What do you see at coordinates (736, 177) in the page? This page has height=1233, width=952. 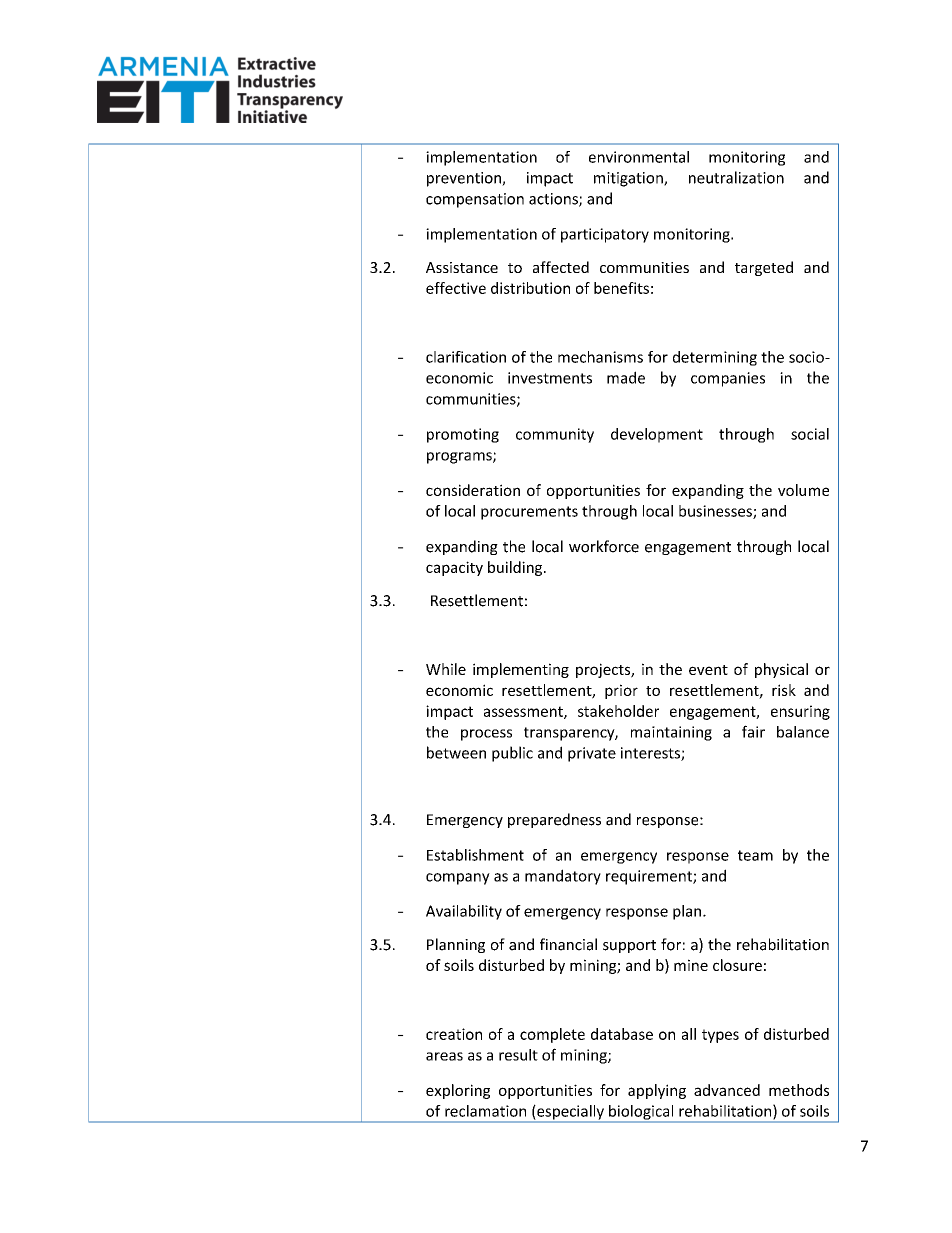 I see `neutralization` at bounding box center [736, 177].
